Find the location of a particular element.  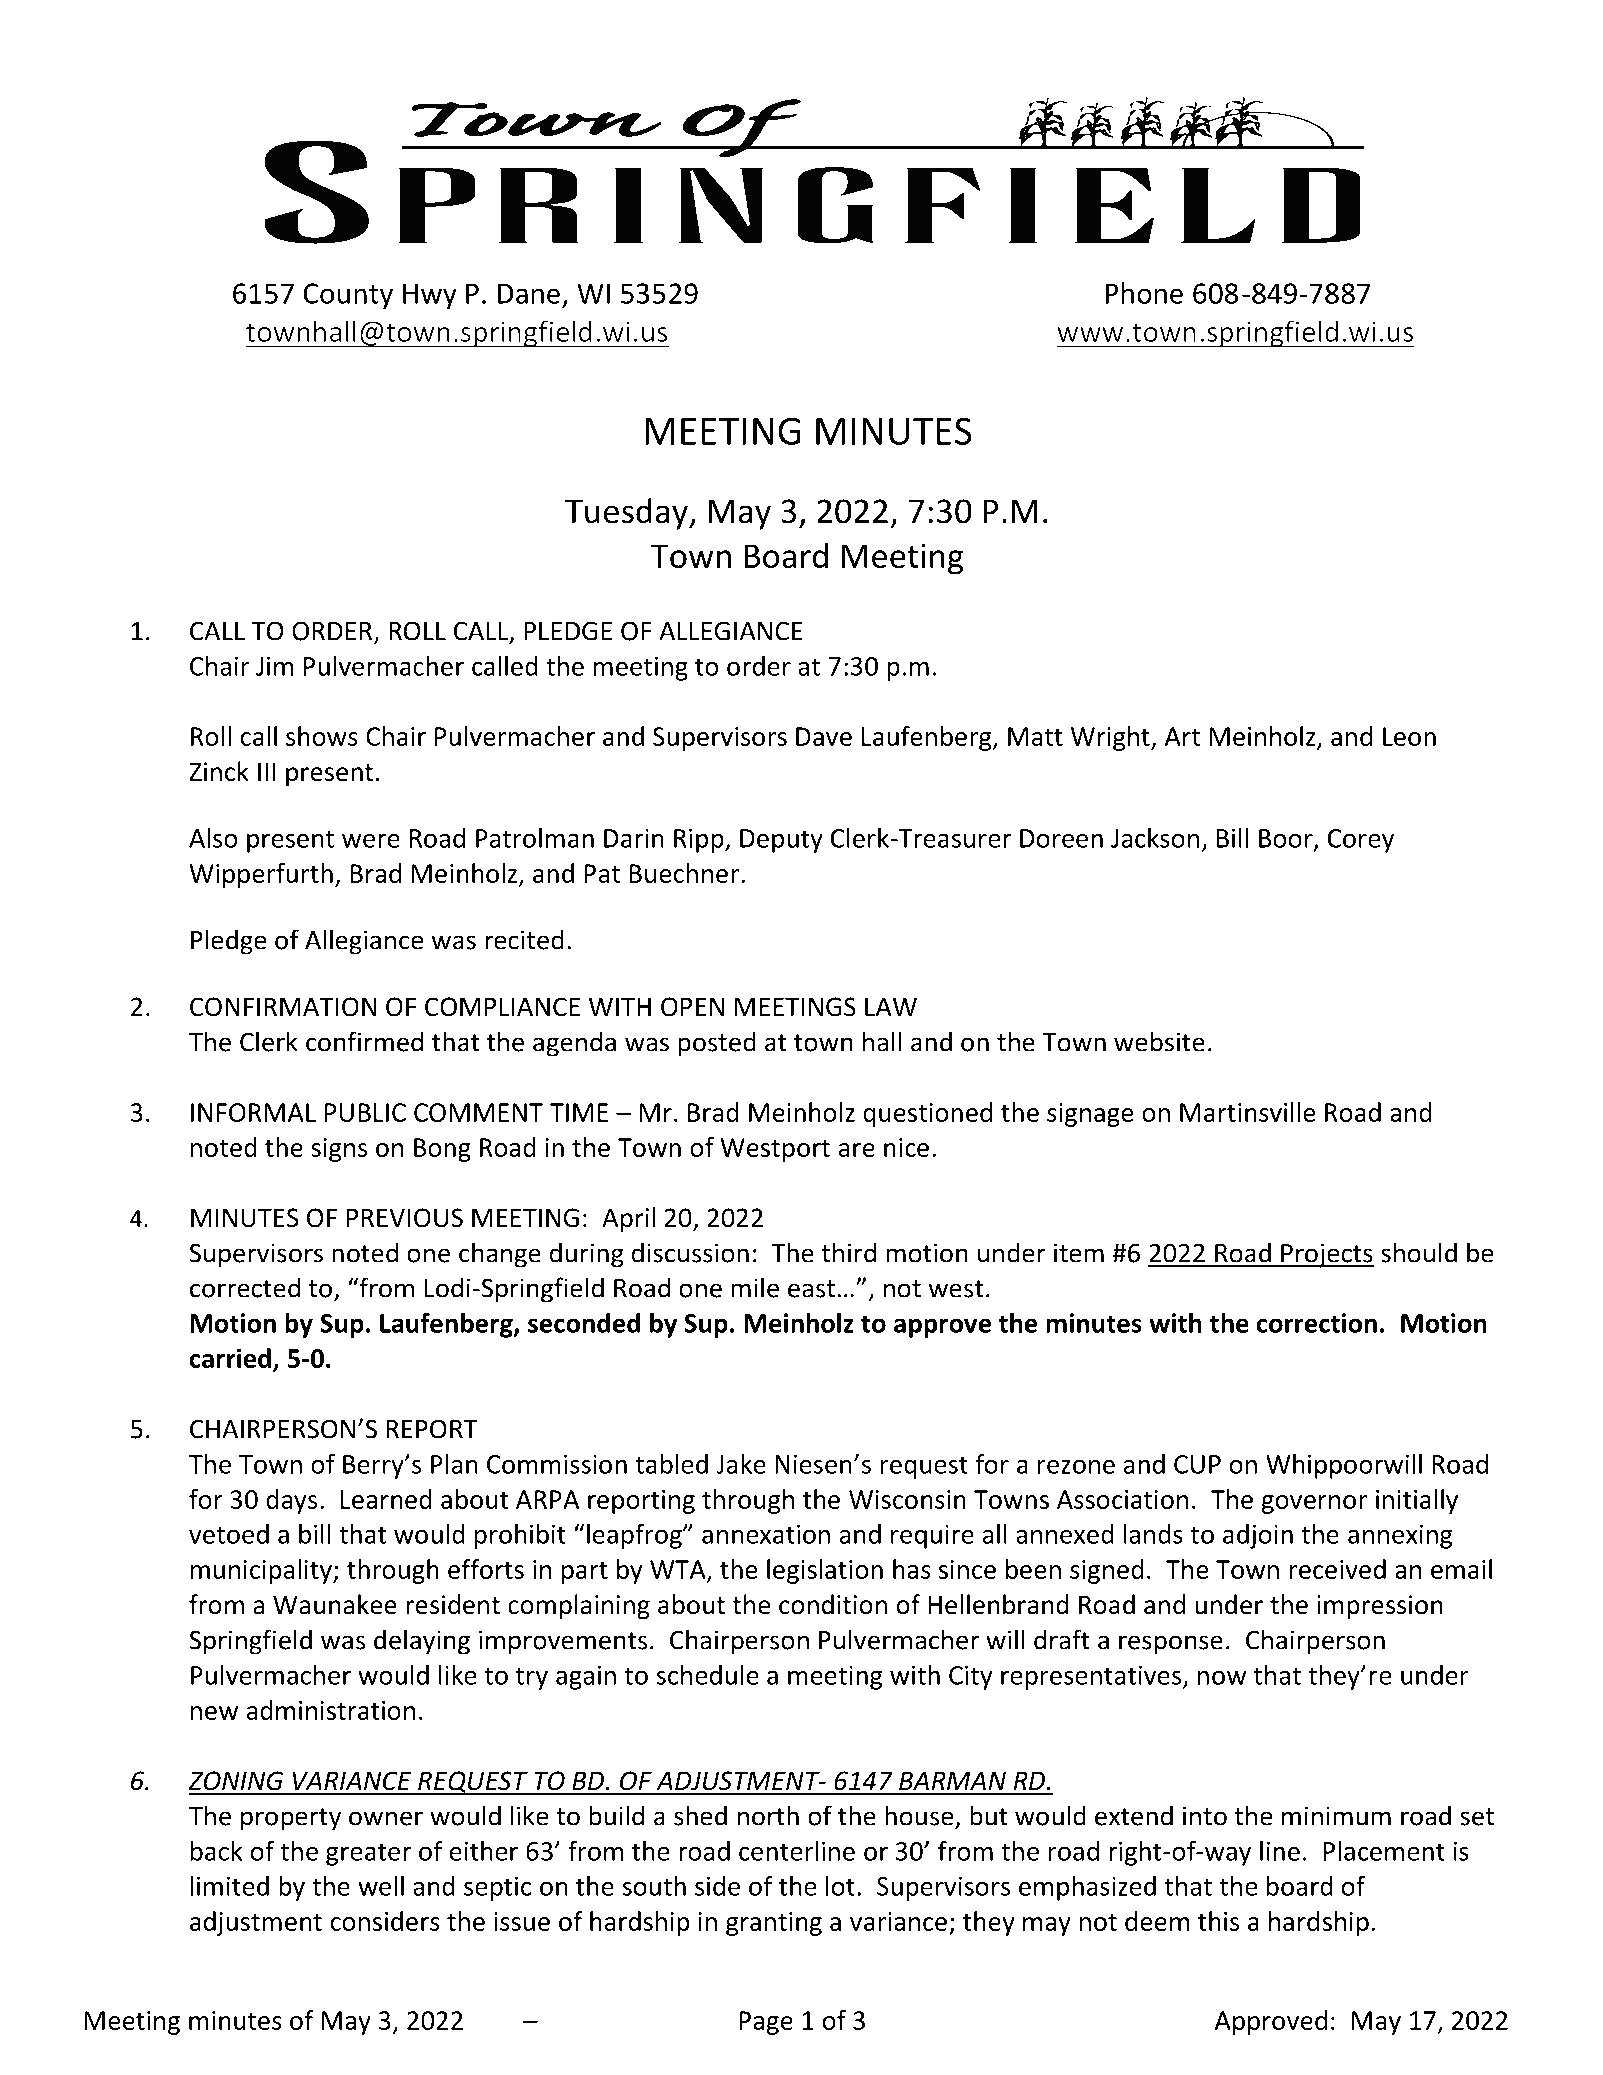

County is located at coordinates (348, 296).
